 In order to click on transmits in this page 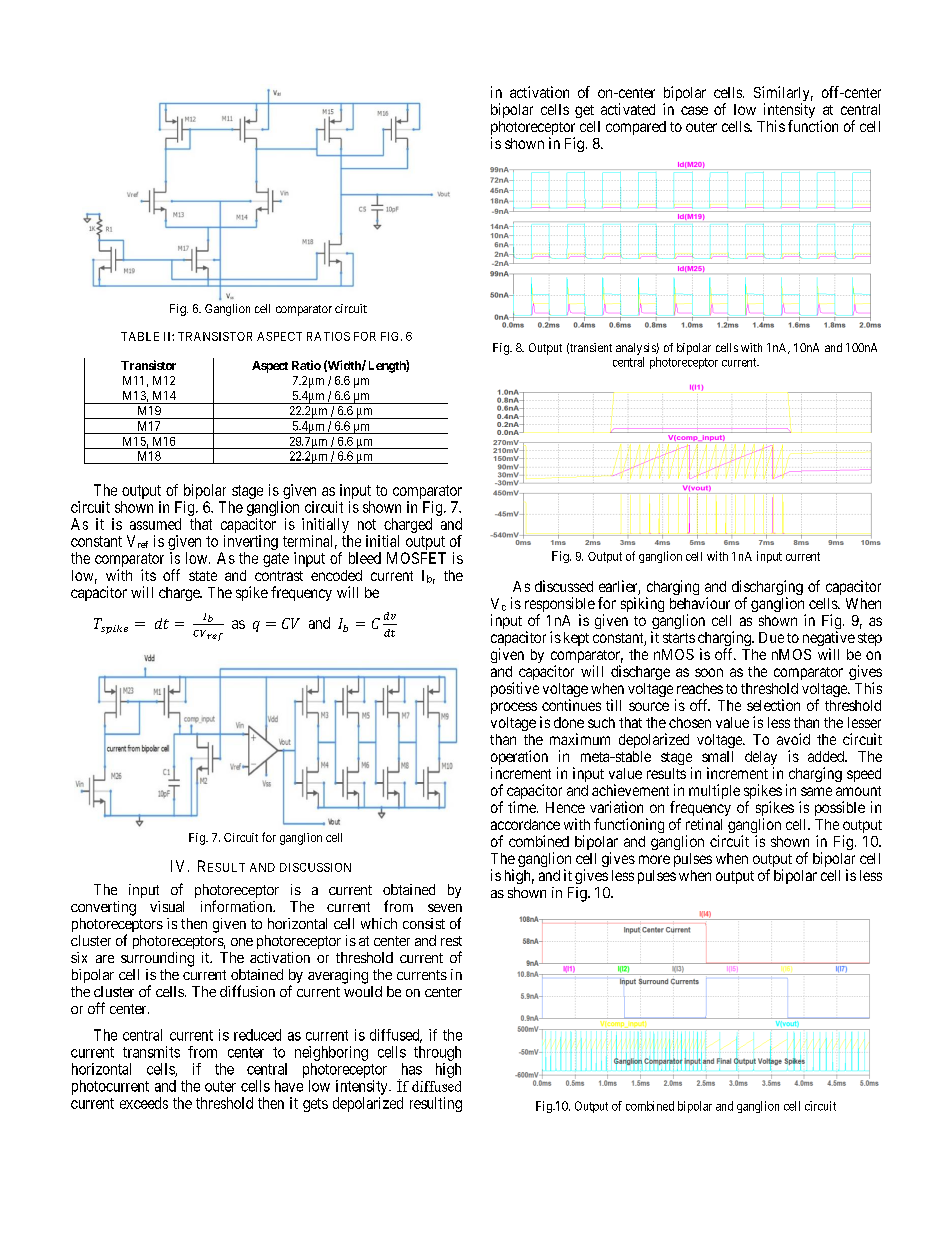, I will do `click(151, 1052)`.
